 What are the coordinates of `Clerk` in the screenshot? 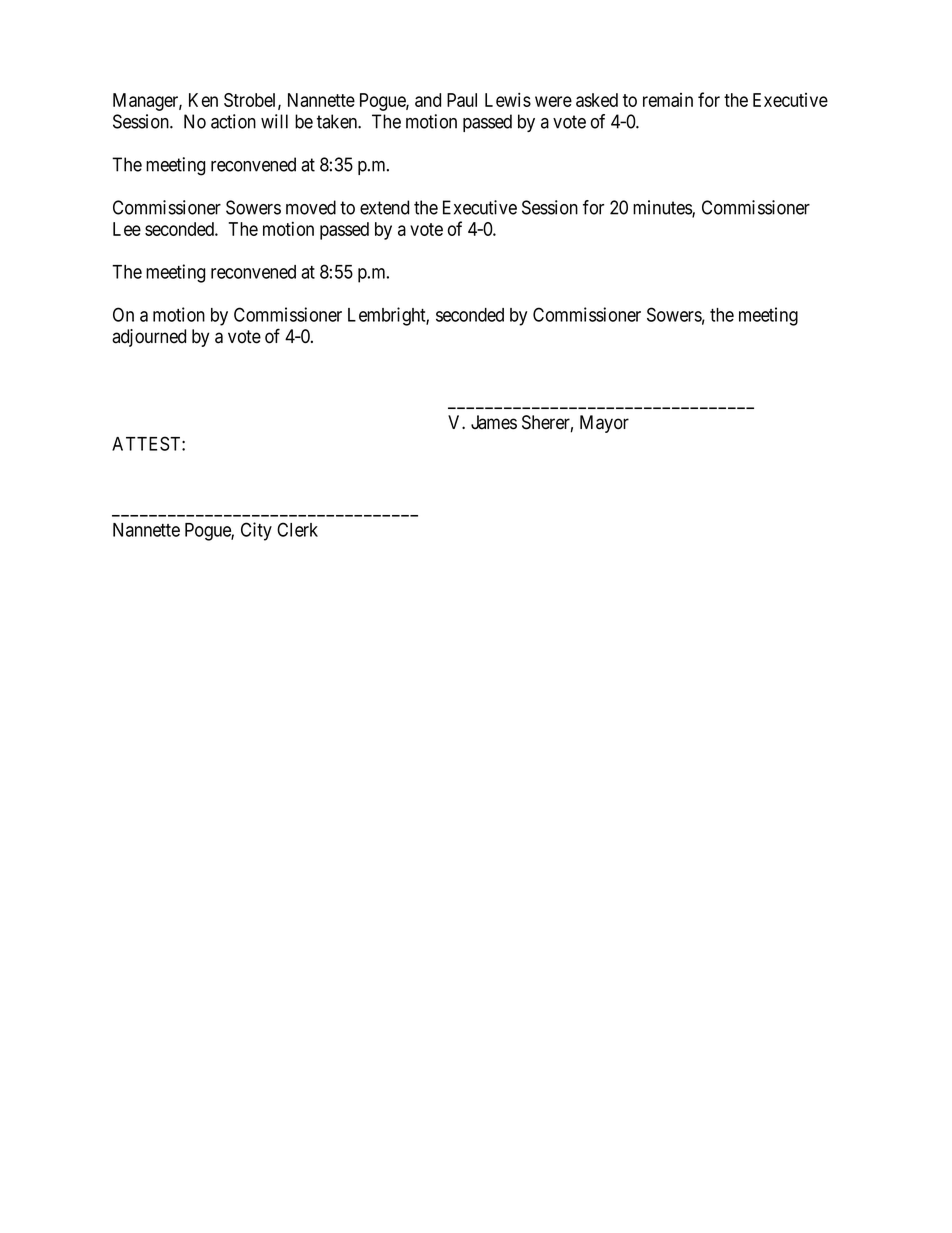 It's located at (297, 529).
